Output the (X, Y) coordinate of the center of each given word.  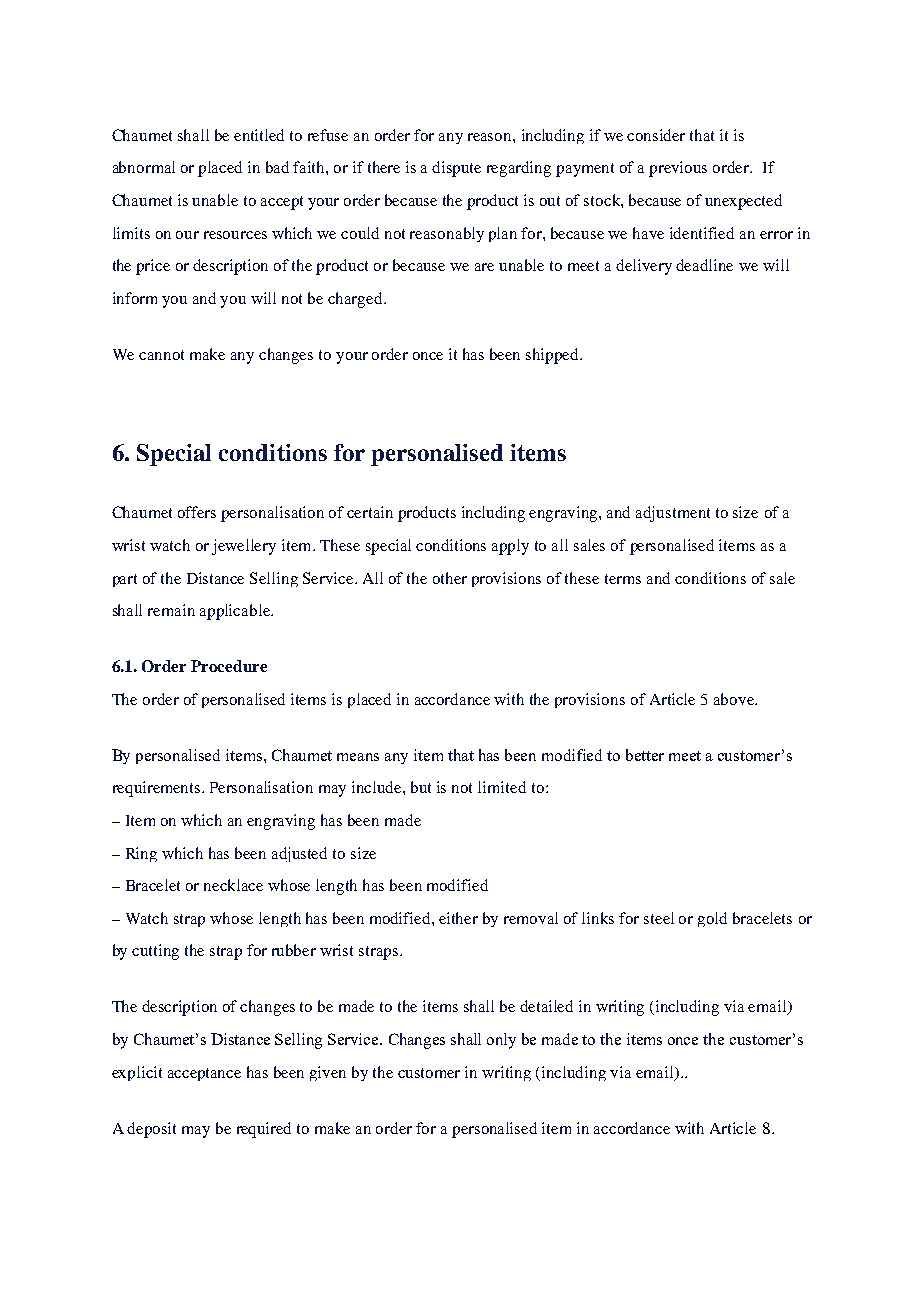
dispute (456, 169)
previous (678, 169)
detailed (546, 1006)
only (501, 1041)
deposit (151, 1130)
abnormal (144, 167)
